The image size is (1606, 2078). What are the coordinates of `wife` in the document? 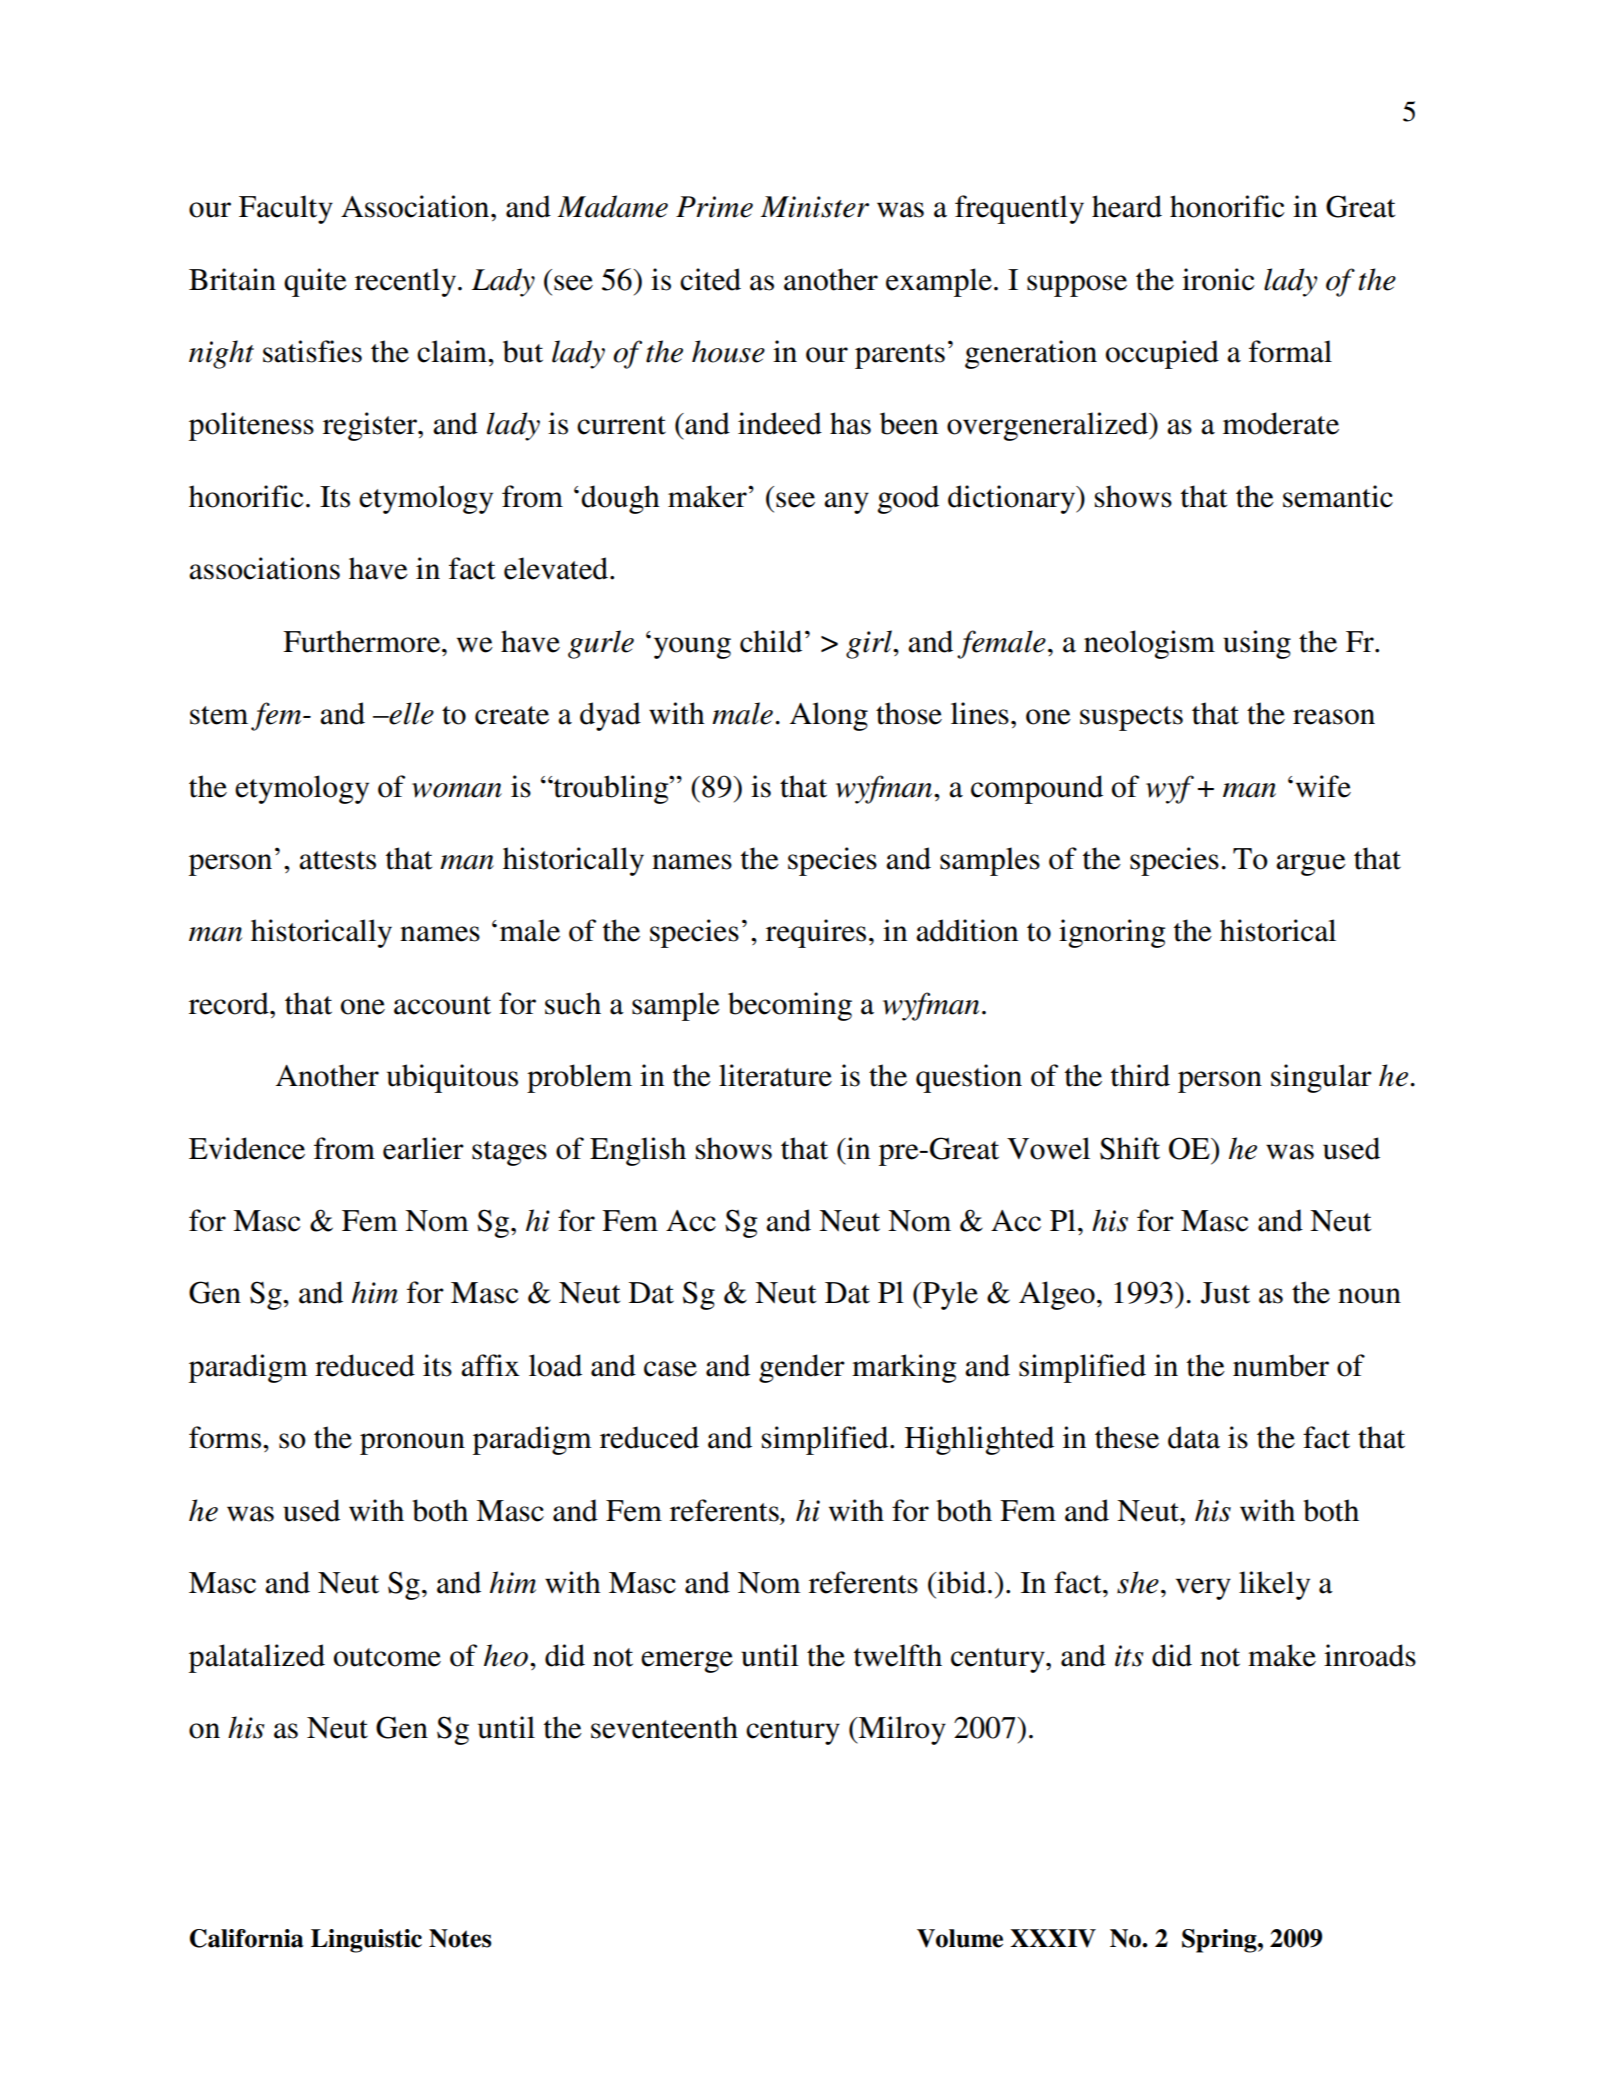 It's located at (1323, 786).
